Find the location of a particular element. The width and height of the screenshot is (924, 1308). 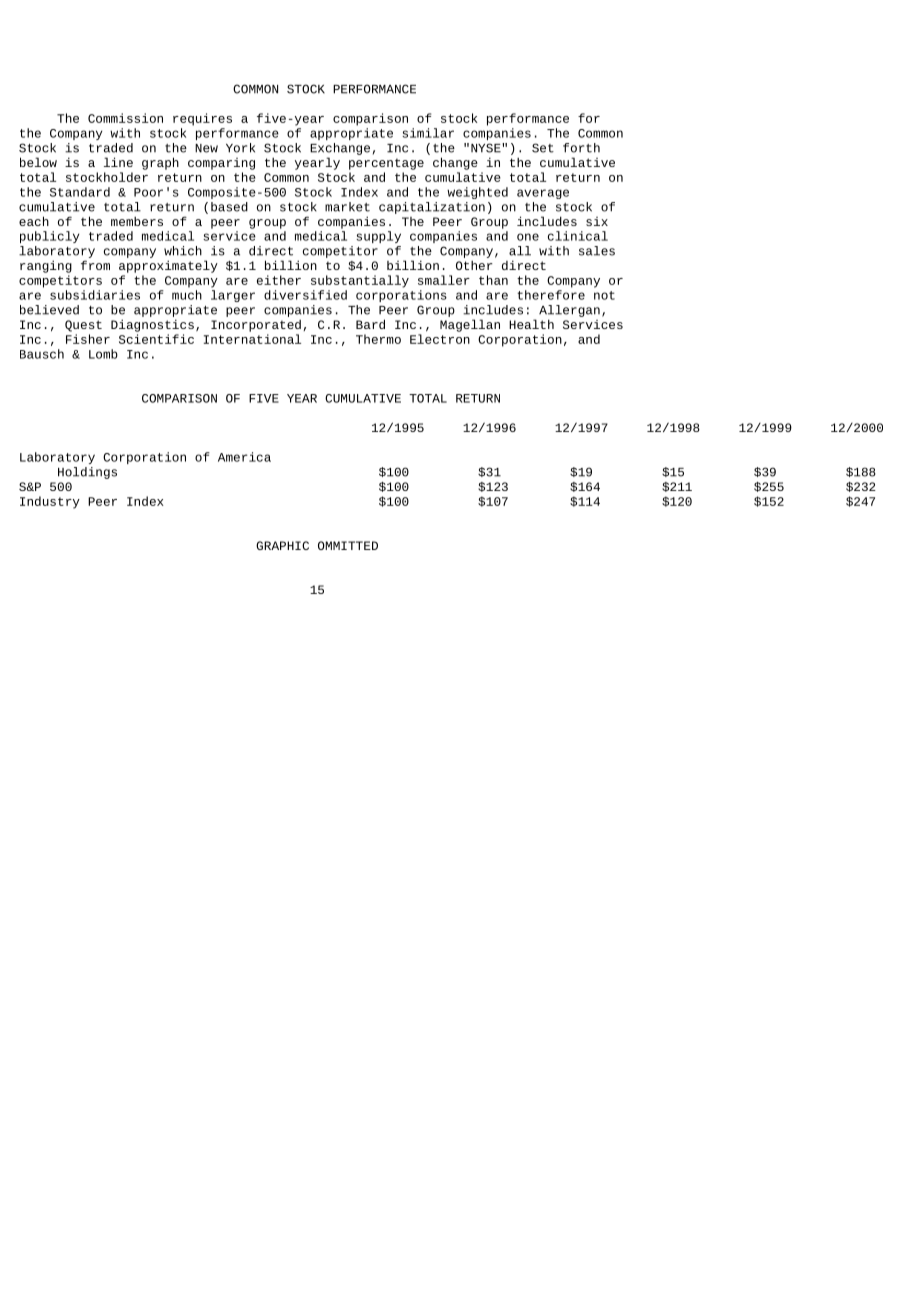

members is located at coordinates (137, 221).
